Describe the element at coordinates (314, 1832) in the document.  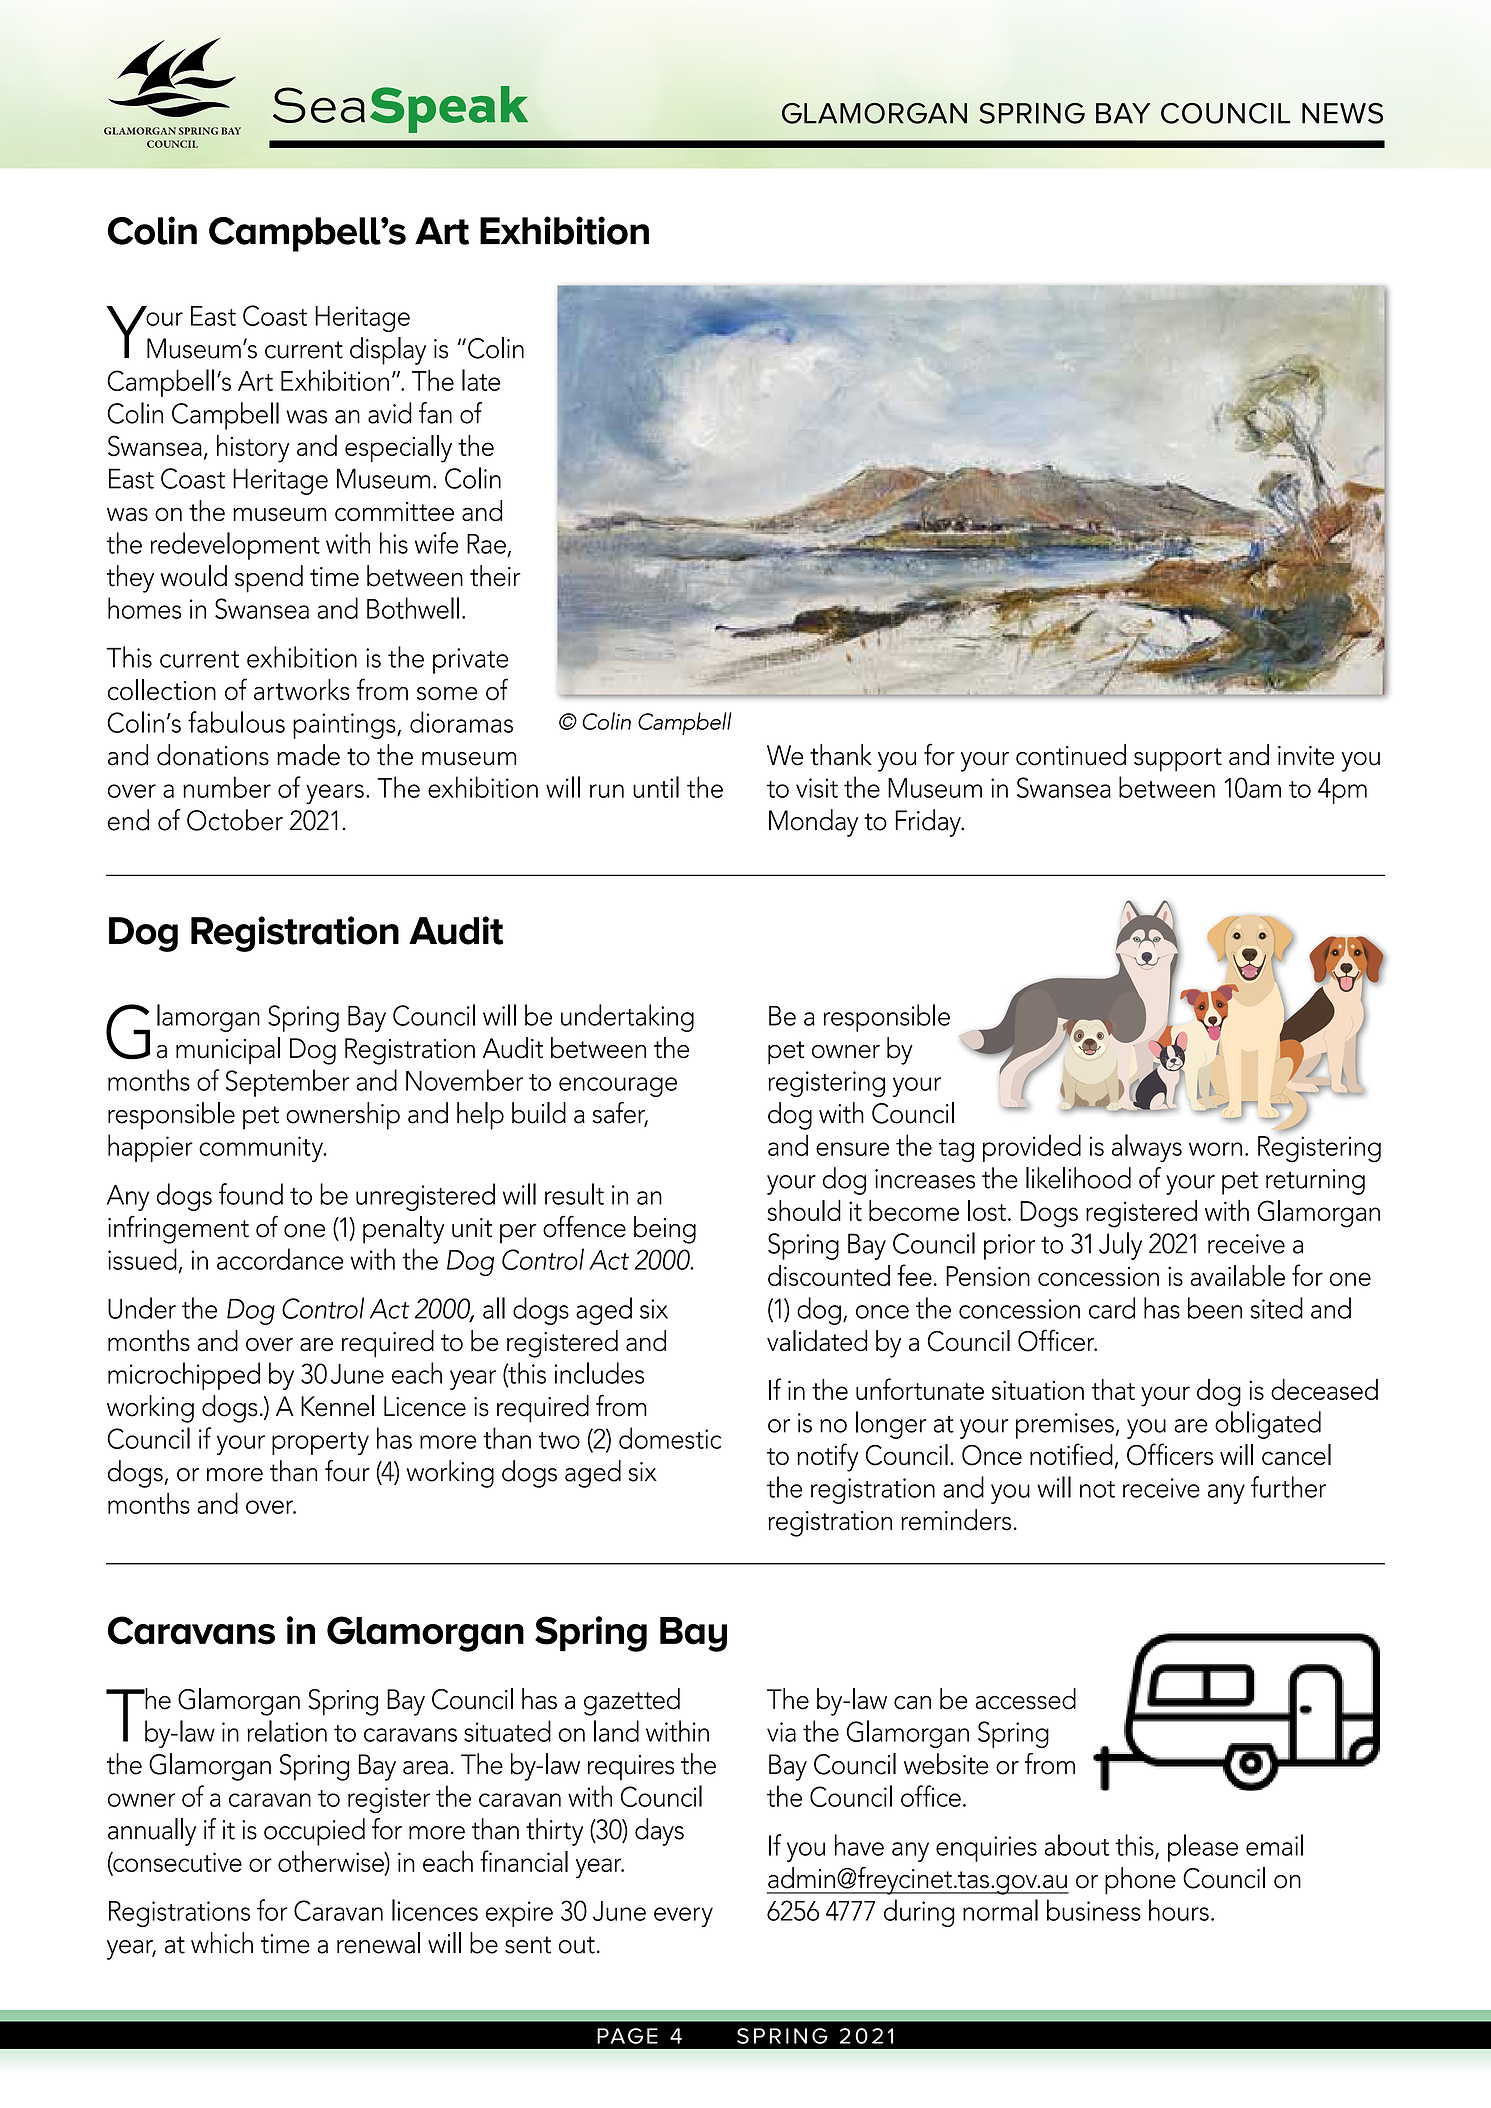
I see `occupied` at that location.
